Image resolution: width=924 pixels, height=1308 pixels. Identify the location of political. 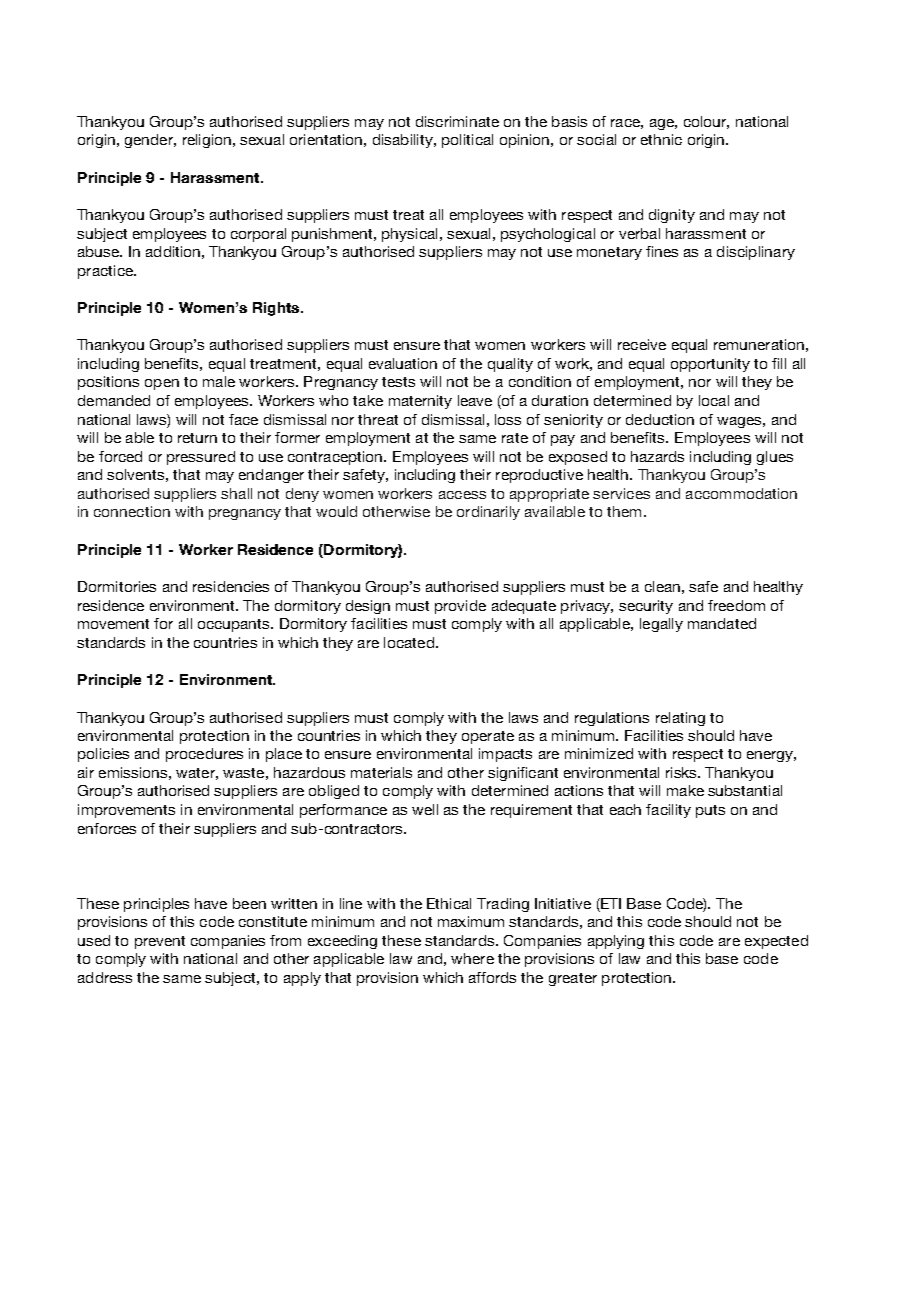
(467, 141).
